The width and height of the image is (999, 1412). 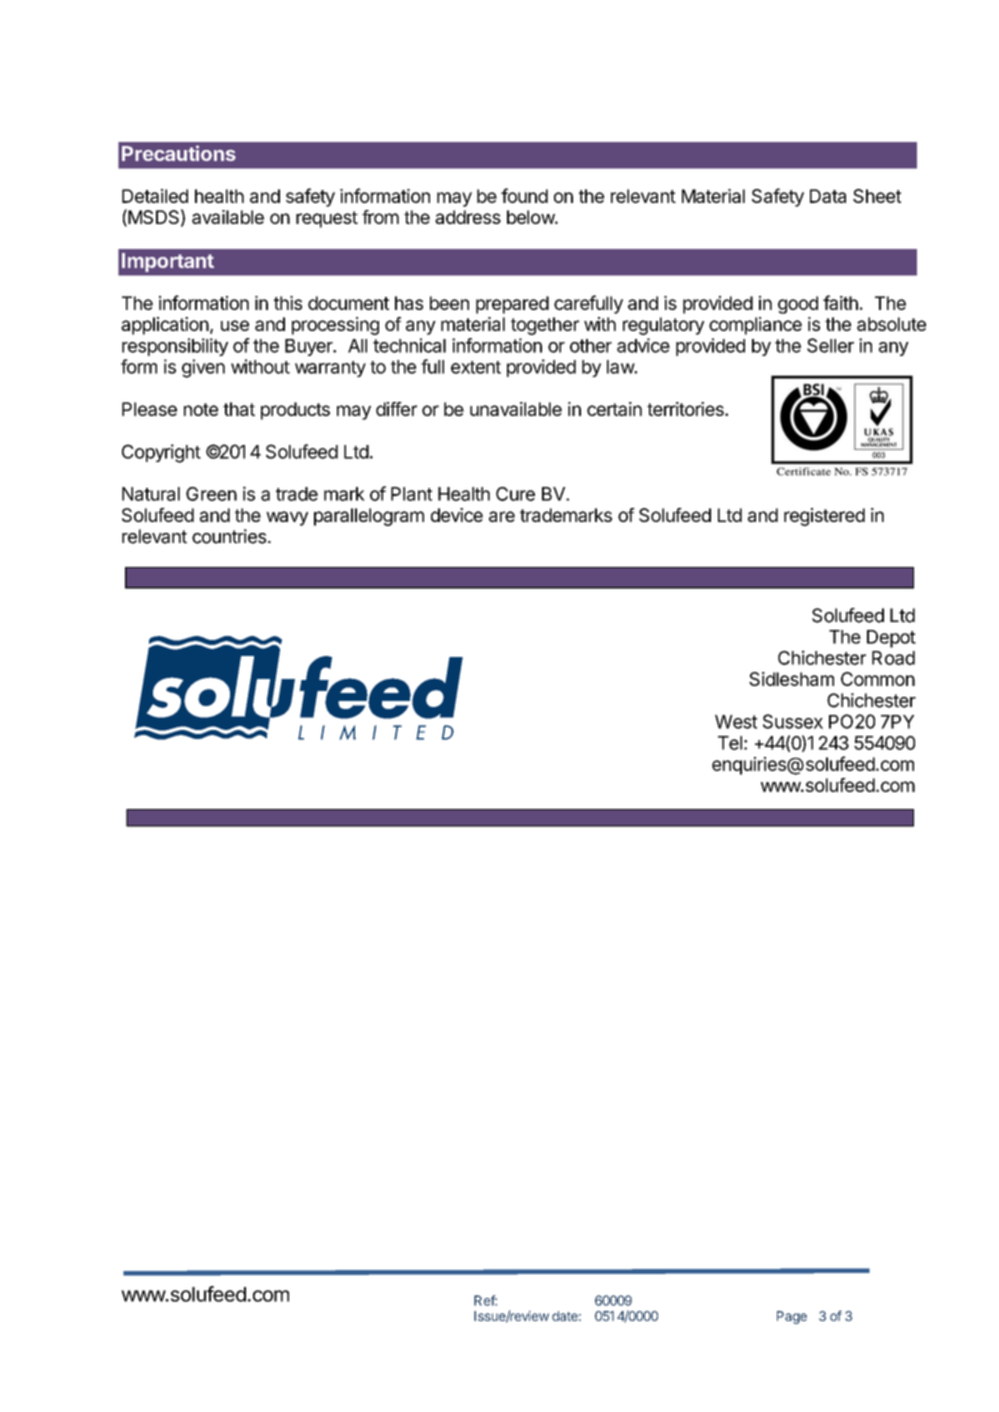 What do you see at coordinates (891, 639) in the image?
I see `Depot` at bounding box center [891, 639].
